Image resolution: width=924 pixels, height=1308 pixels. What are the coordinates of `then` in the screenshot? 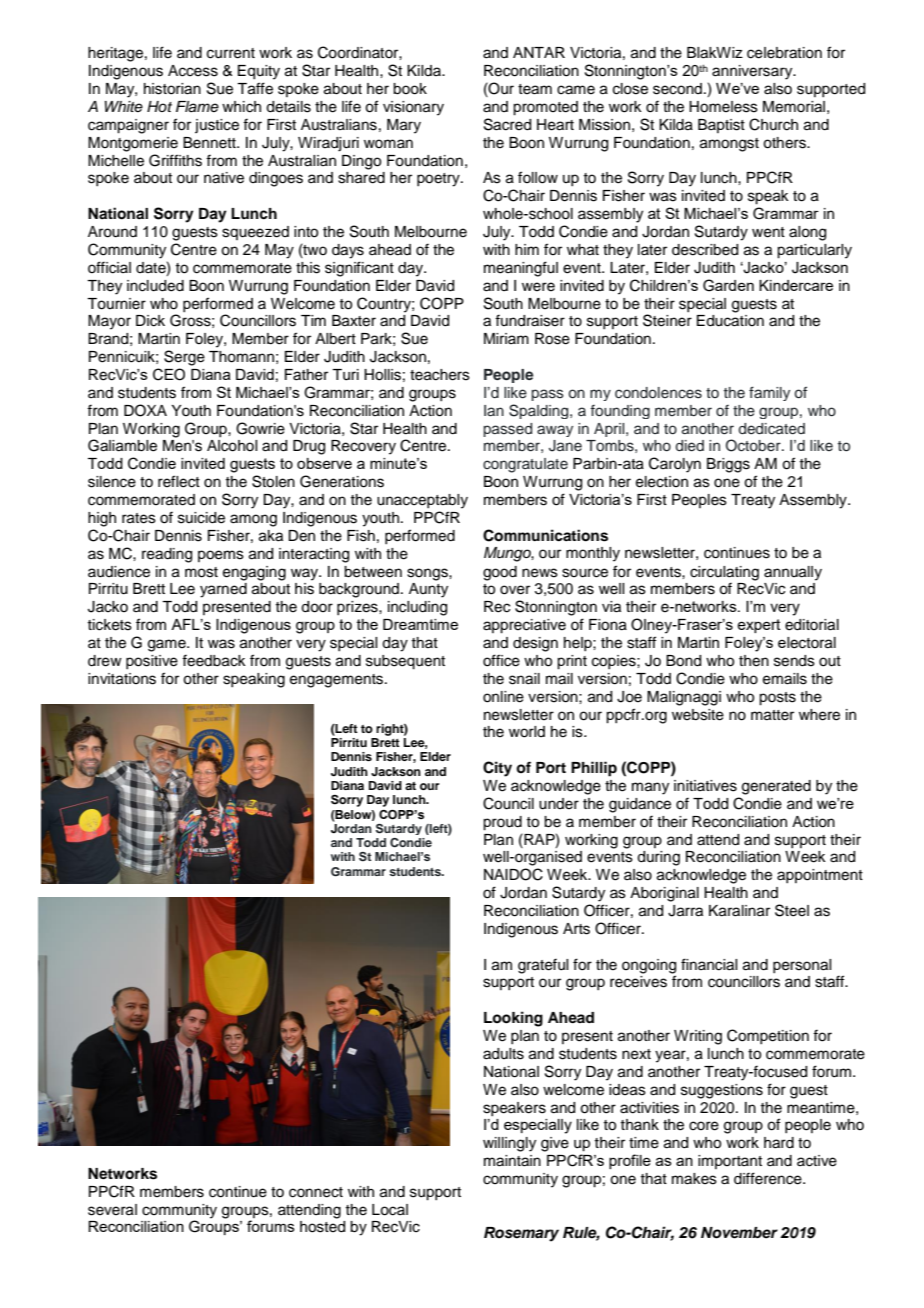 It's located at (754, 661).
